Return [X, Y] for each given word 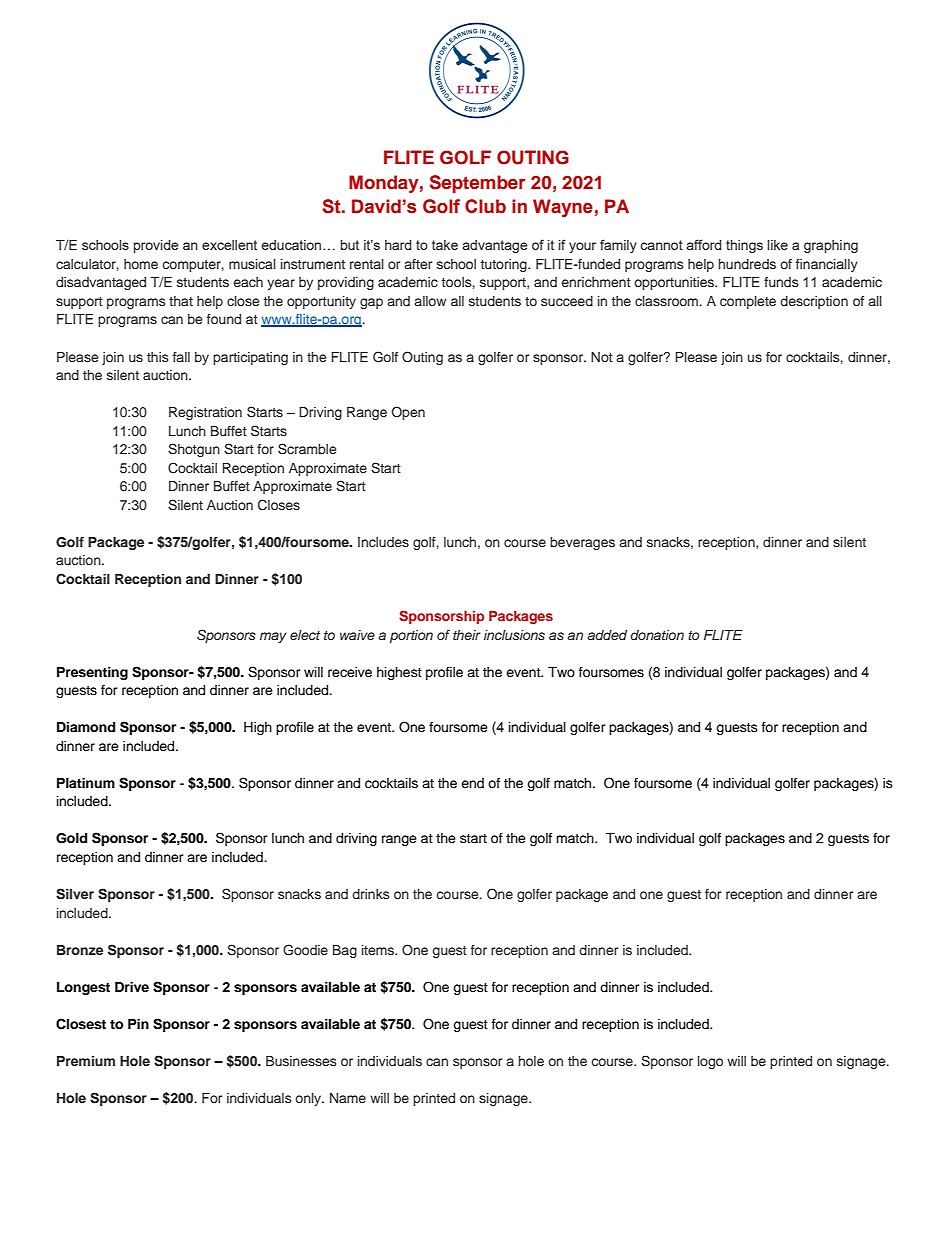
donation [657, 635]
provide [156, 246]
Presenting [92, 673]
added [607, 635]
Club [485, 206]
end [472, 783]
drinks [370, 894]
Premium [86, 1061]
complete [748, 302]
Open [408, 413]
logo [710, 1062]
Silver [75, 894]
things [744, 246]
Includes [383, 542]
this [157, 357]
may [273, 637]
